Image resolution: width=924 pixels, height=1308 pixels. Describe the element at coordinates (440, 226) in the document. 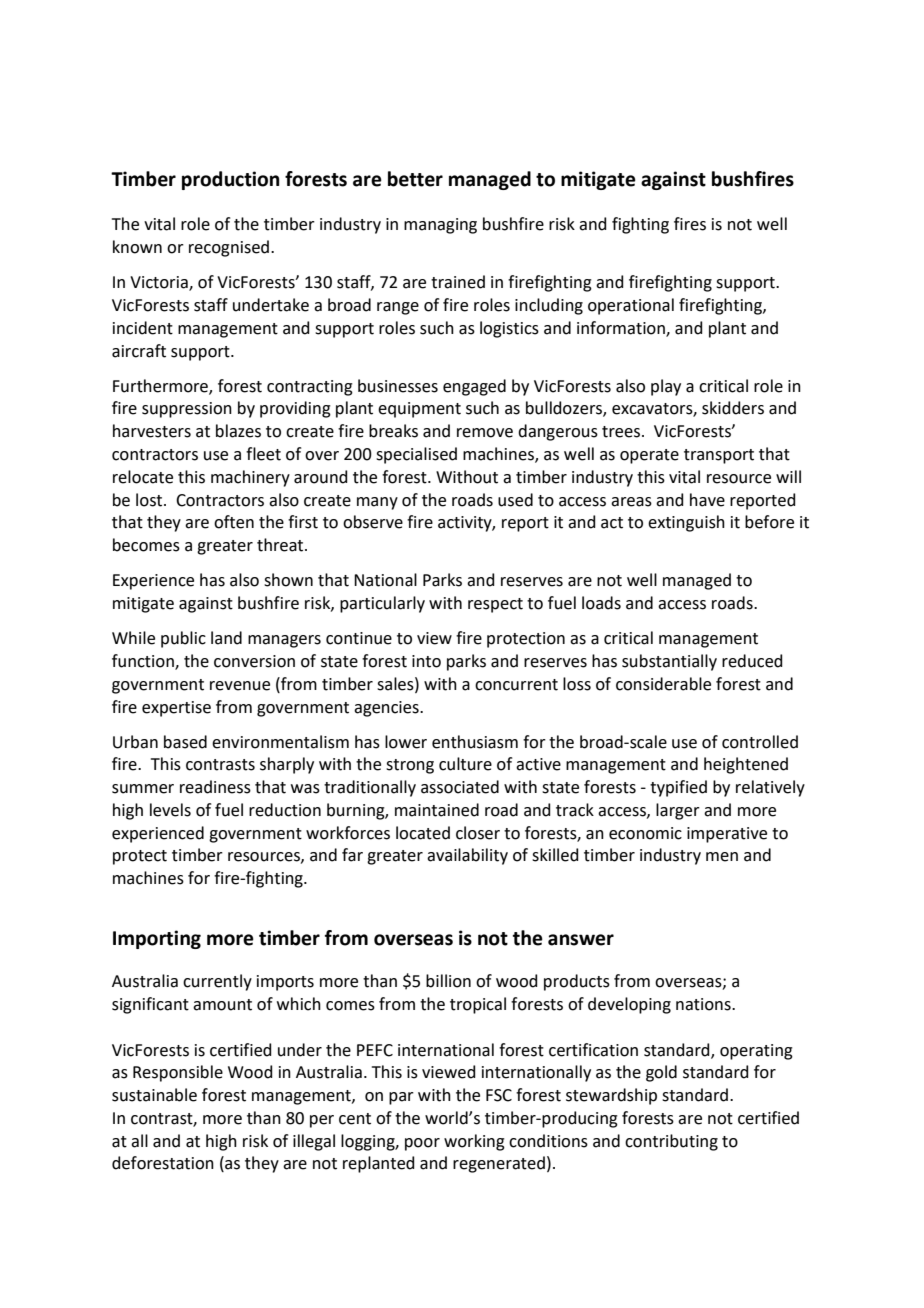

I see `managing` at that location.
